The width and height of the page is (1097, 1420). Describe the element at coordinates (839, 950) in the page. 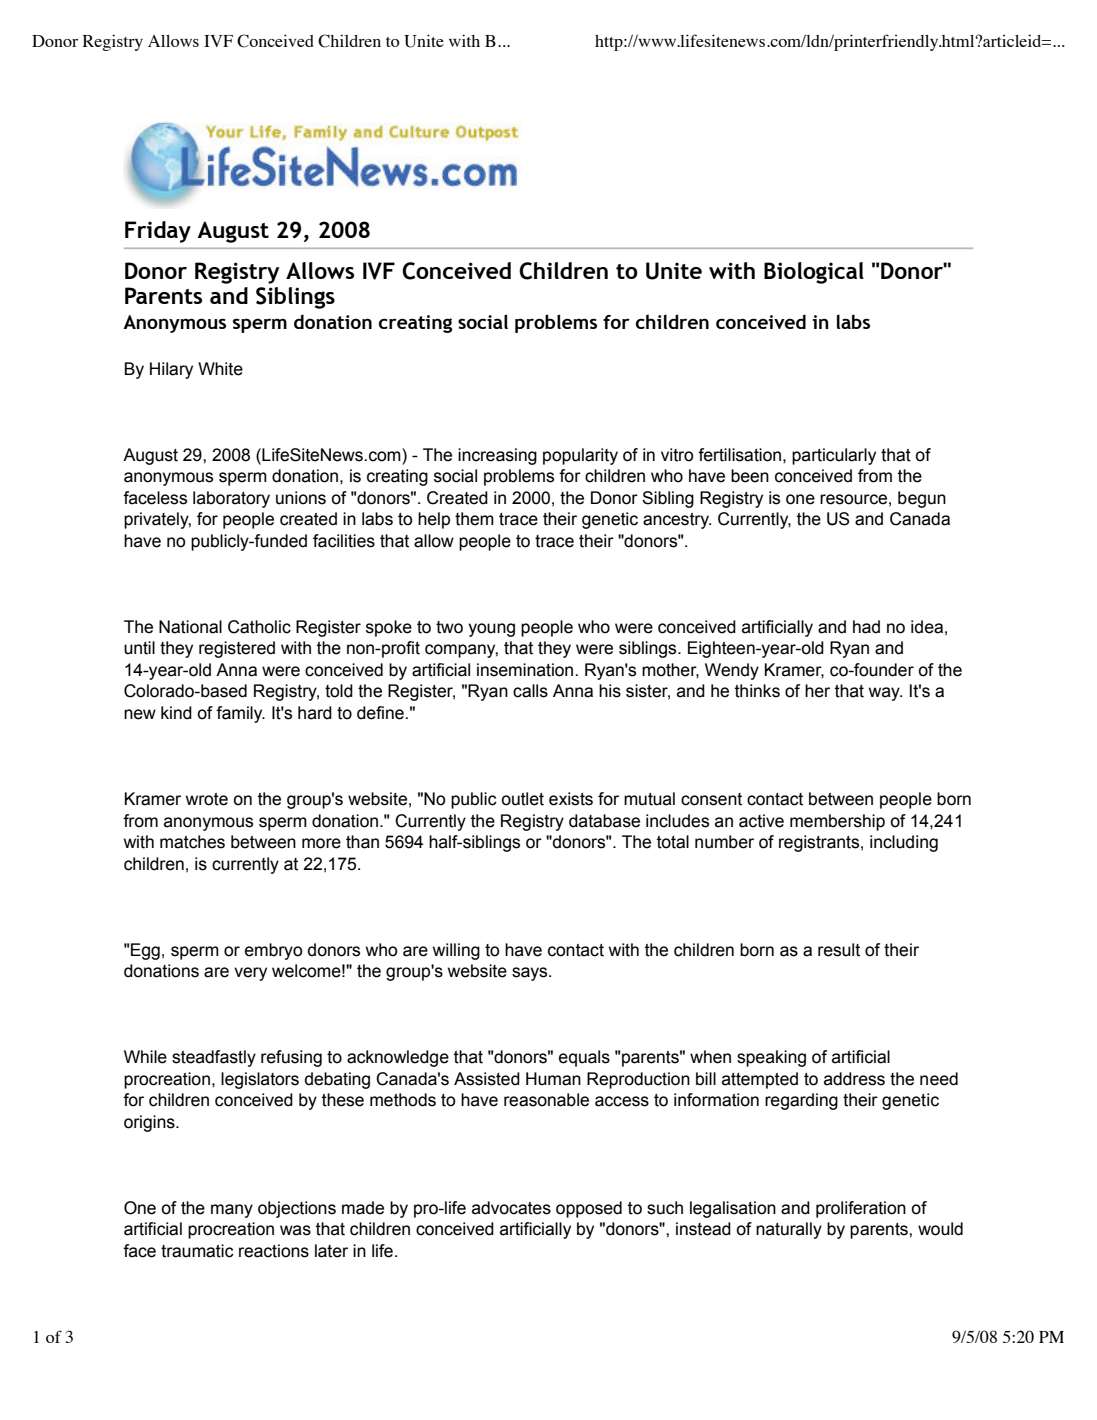

I see `result` at that location.
